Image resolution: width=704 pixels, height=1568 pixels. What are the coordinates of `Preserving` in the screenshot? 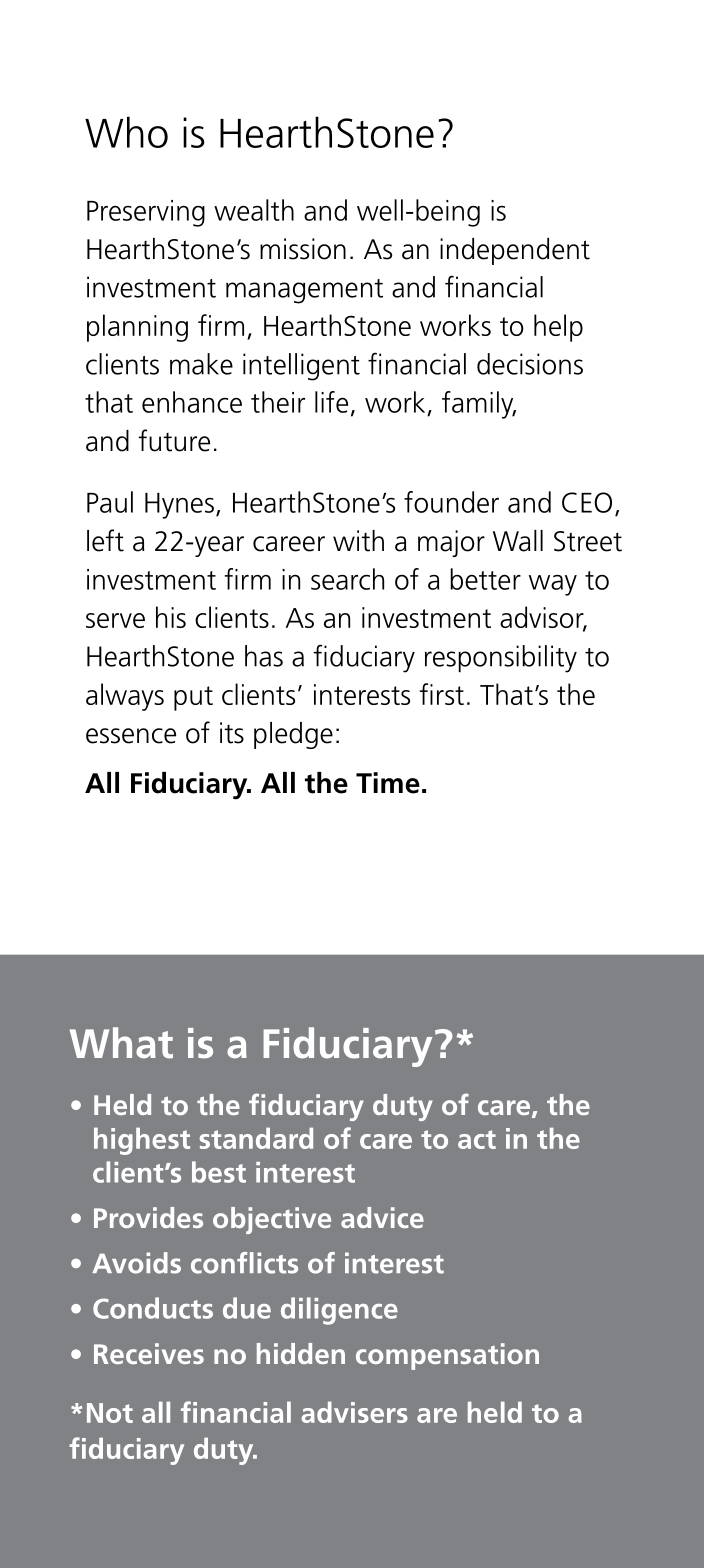 It's located at (146, 213).
